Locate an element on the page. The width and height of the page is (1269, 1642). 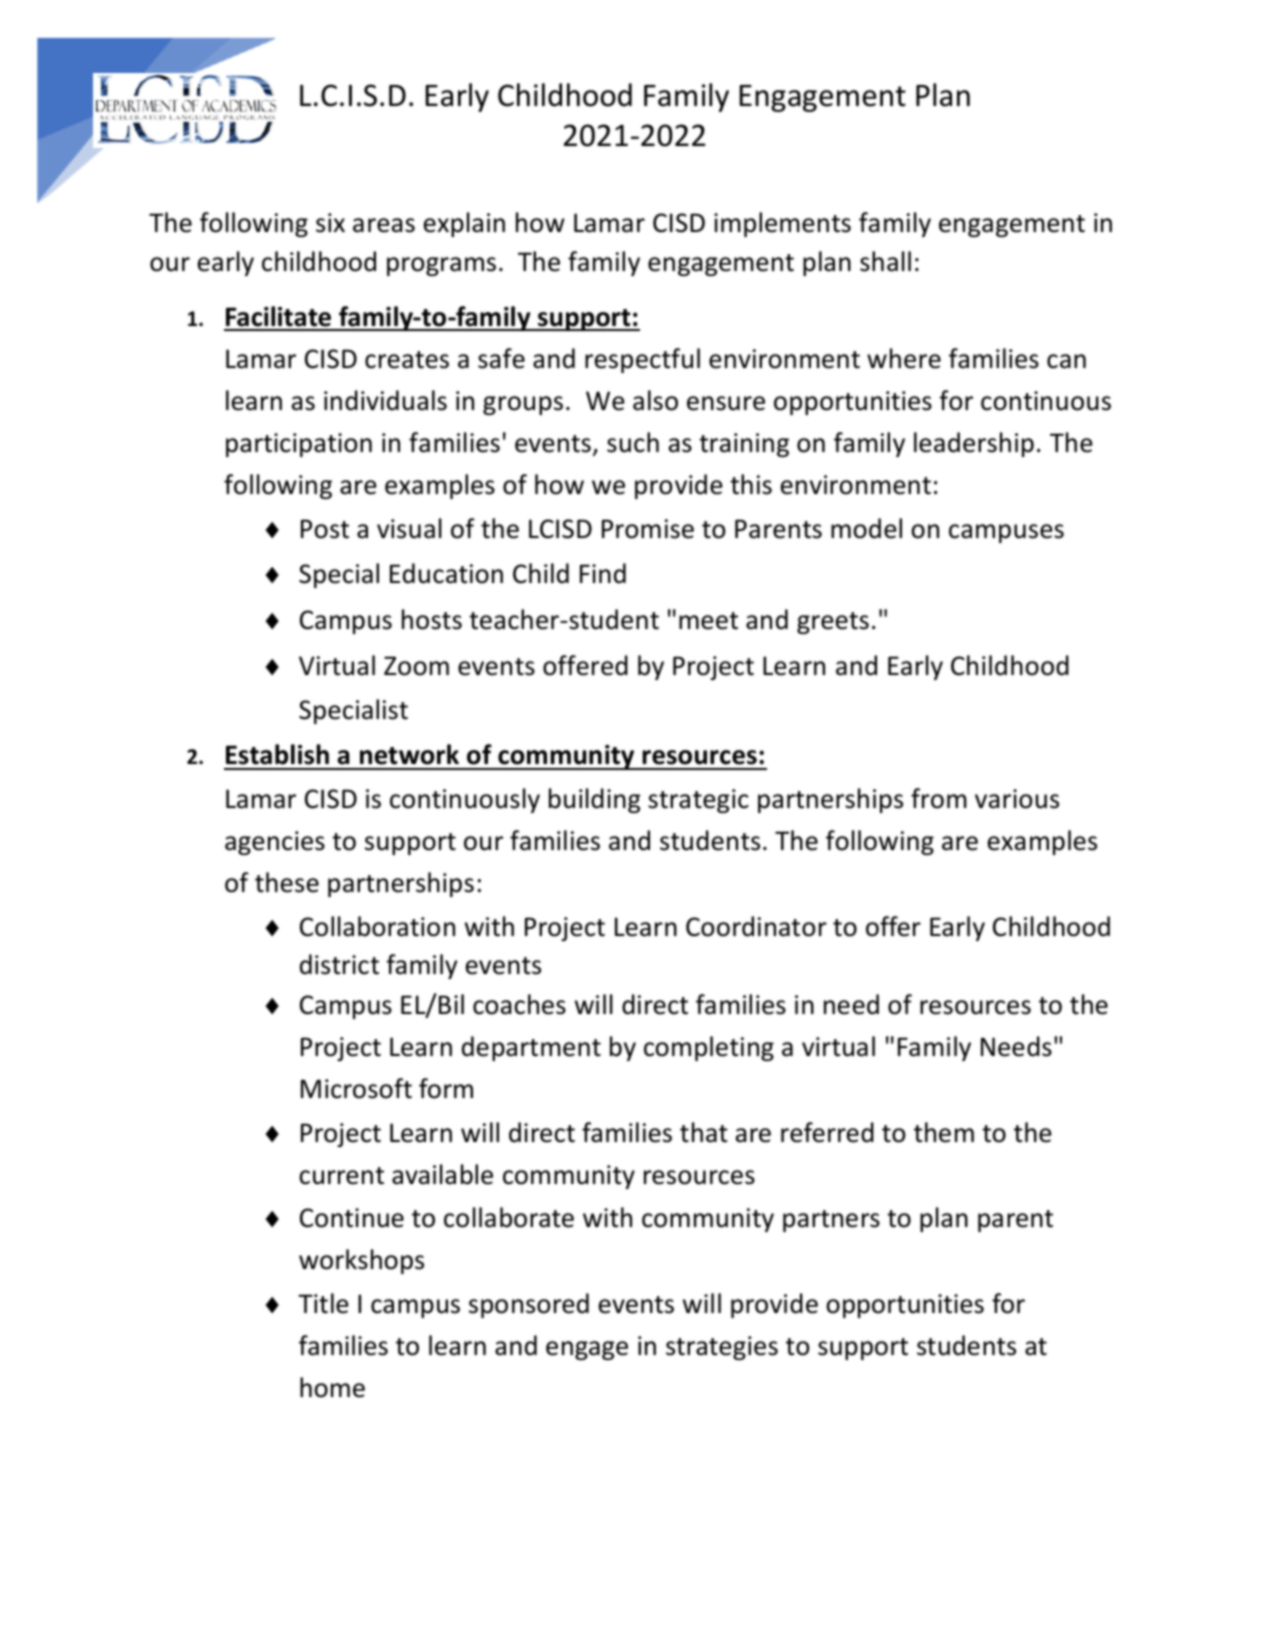
completing is located at coordinates (709, 1048).
